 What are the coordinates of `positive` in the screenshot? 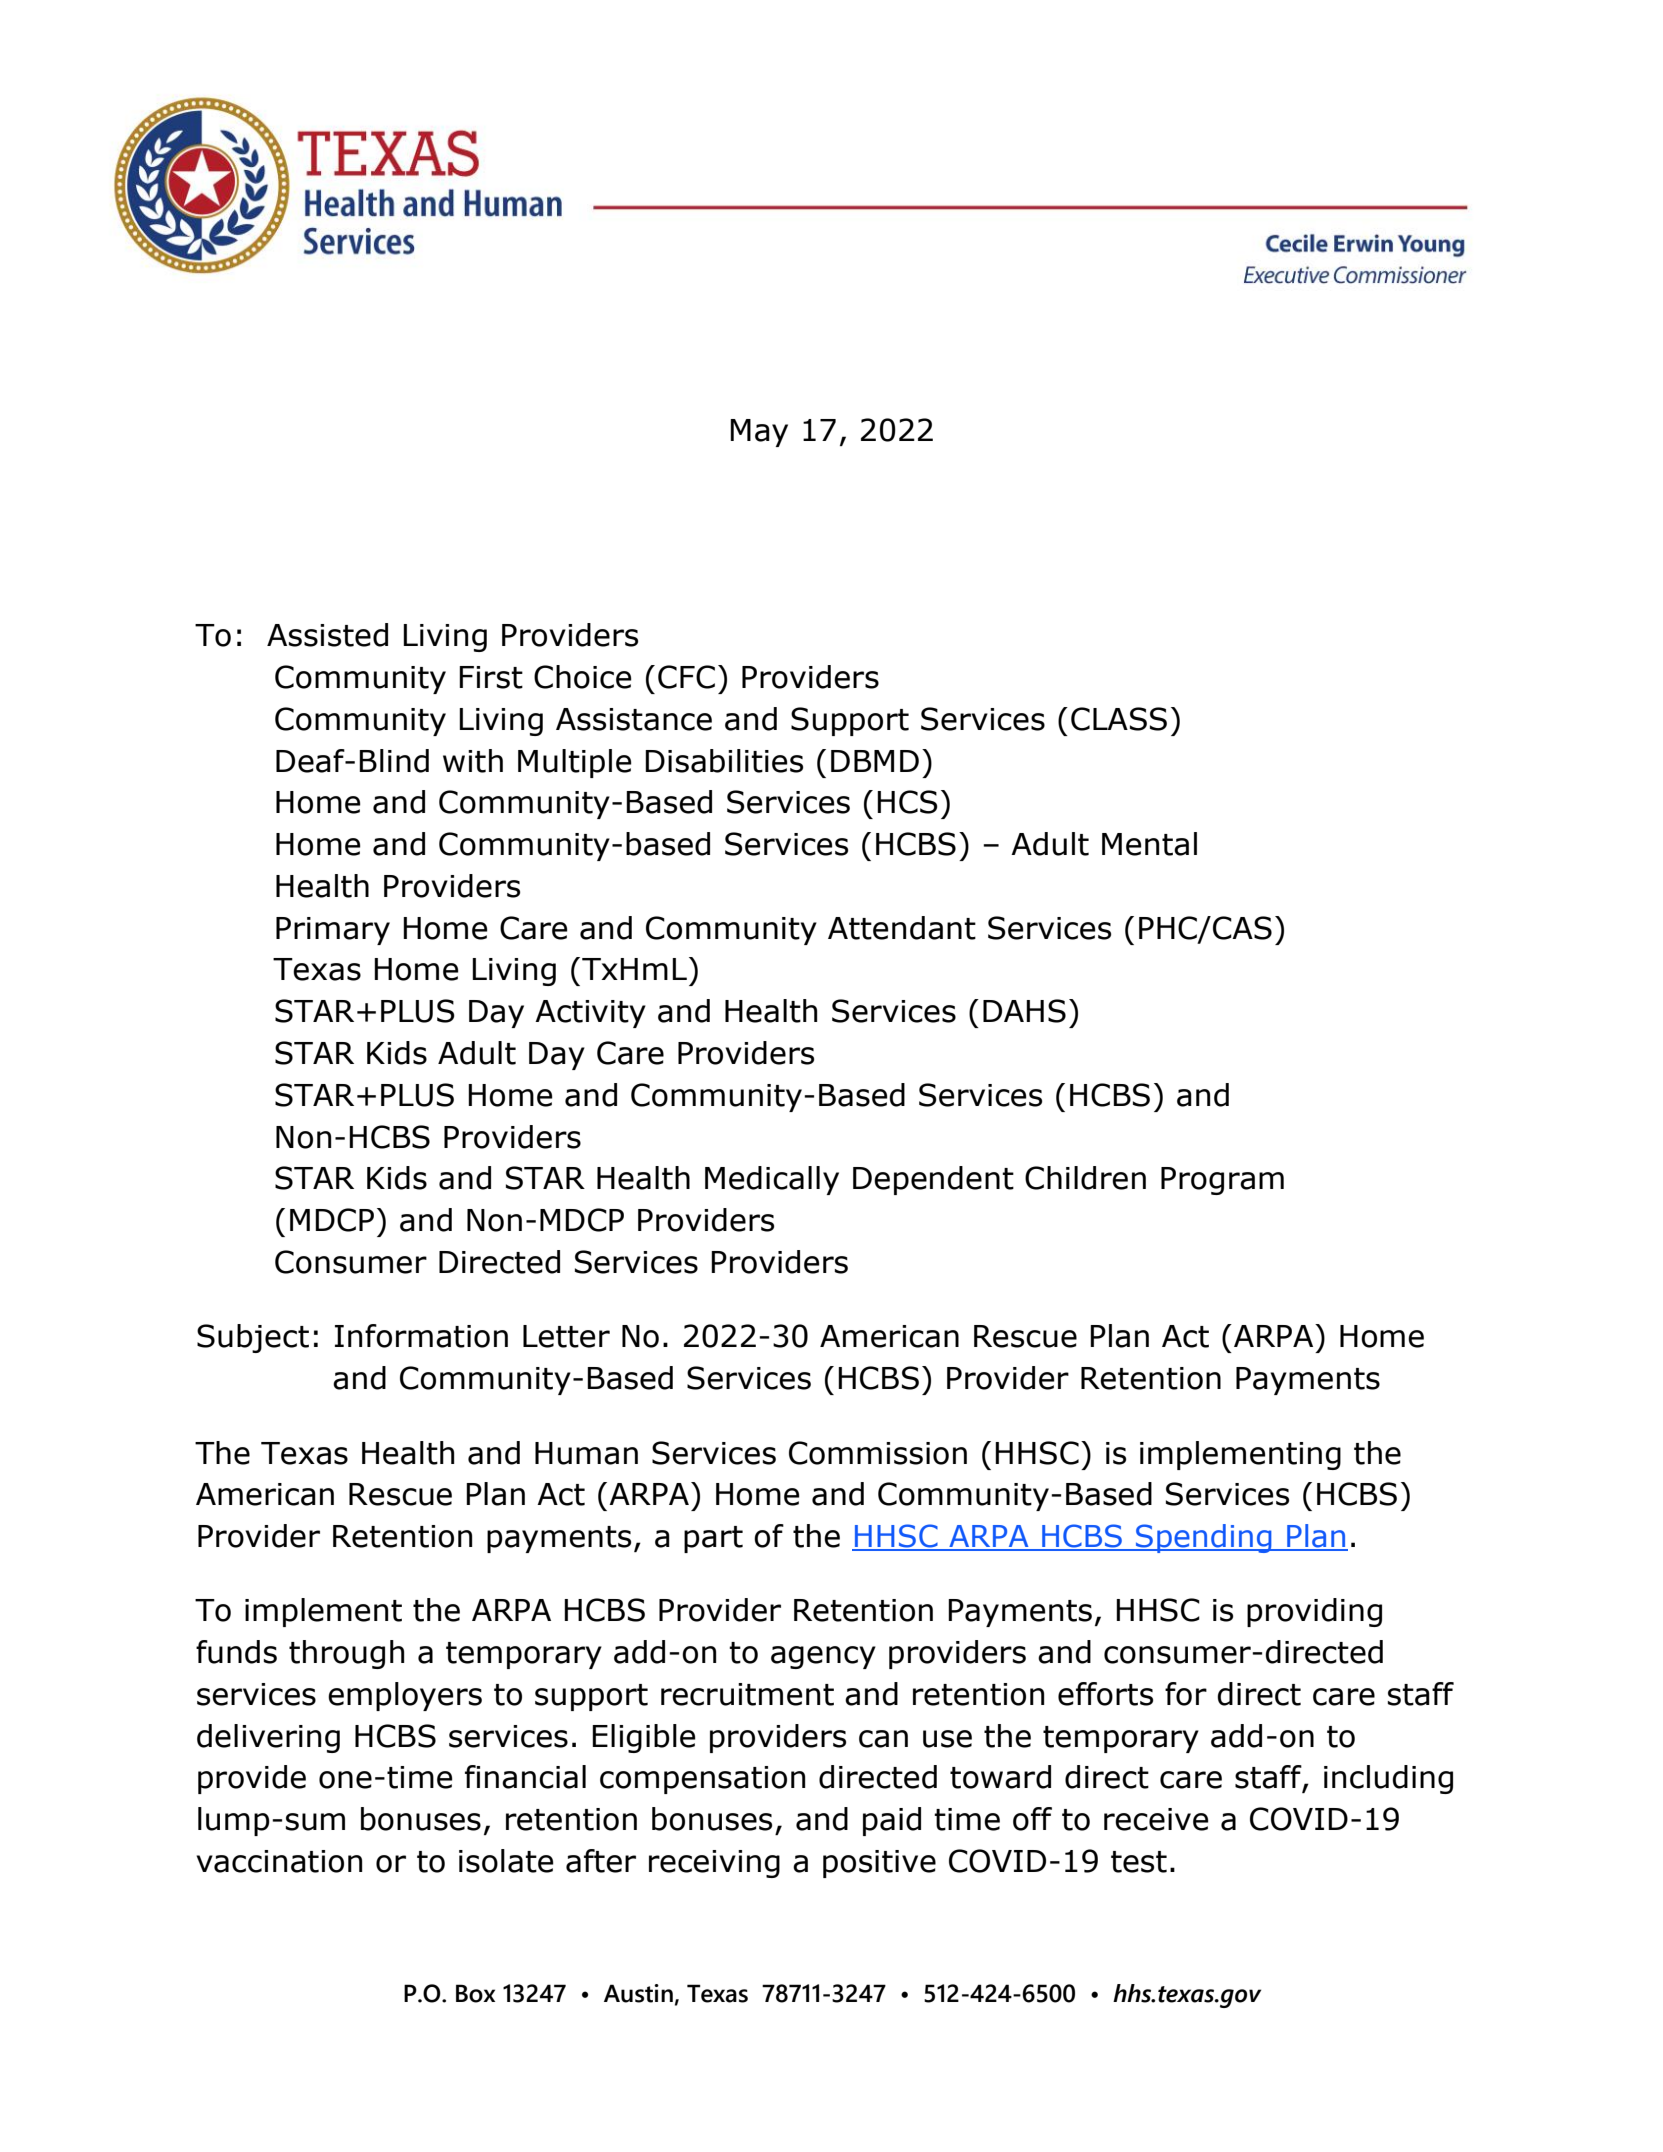 It's located at (879, 1864).
